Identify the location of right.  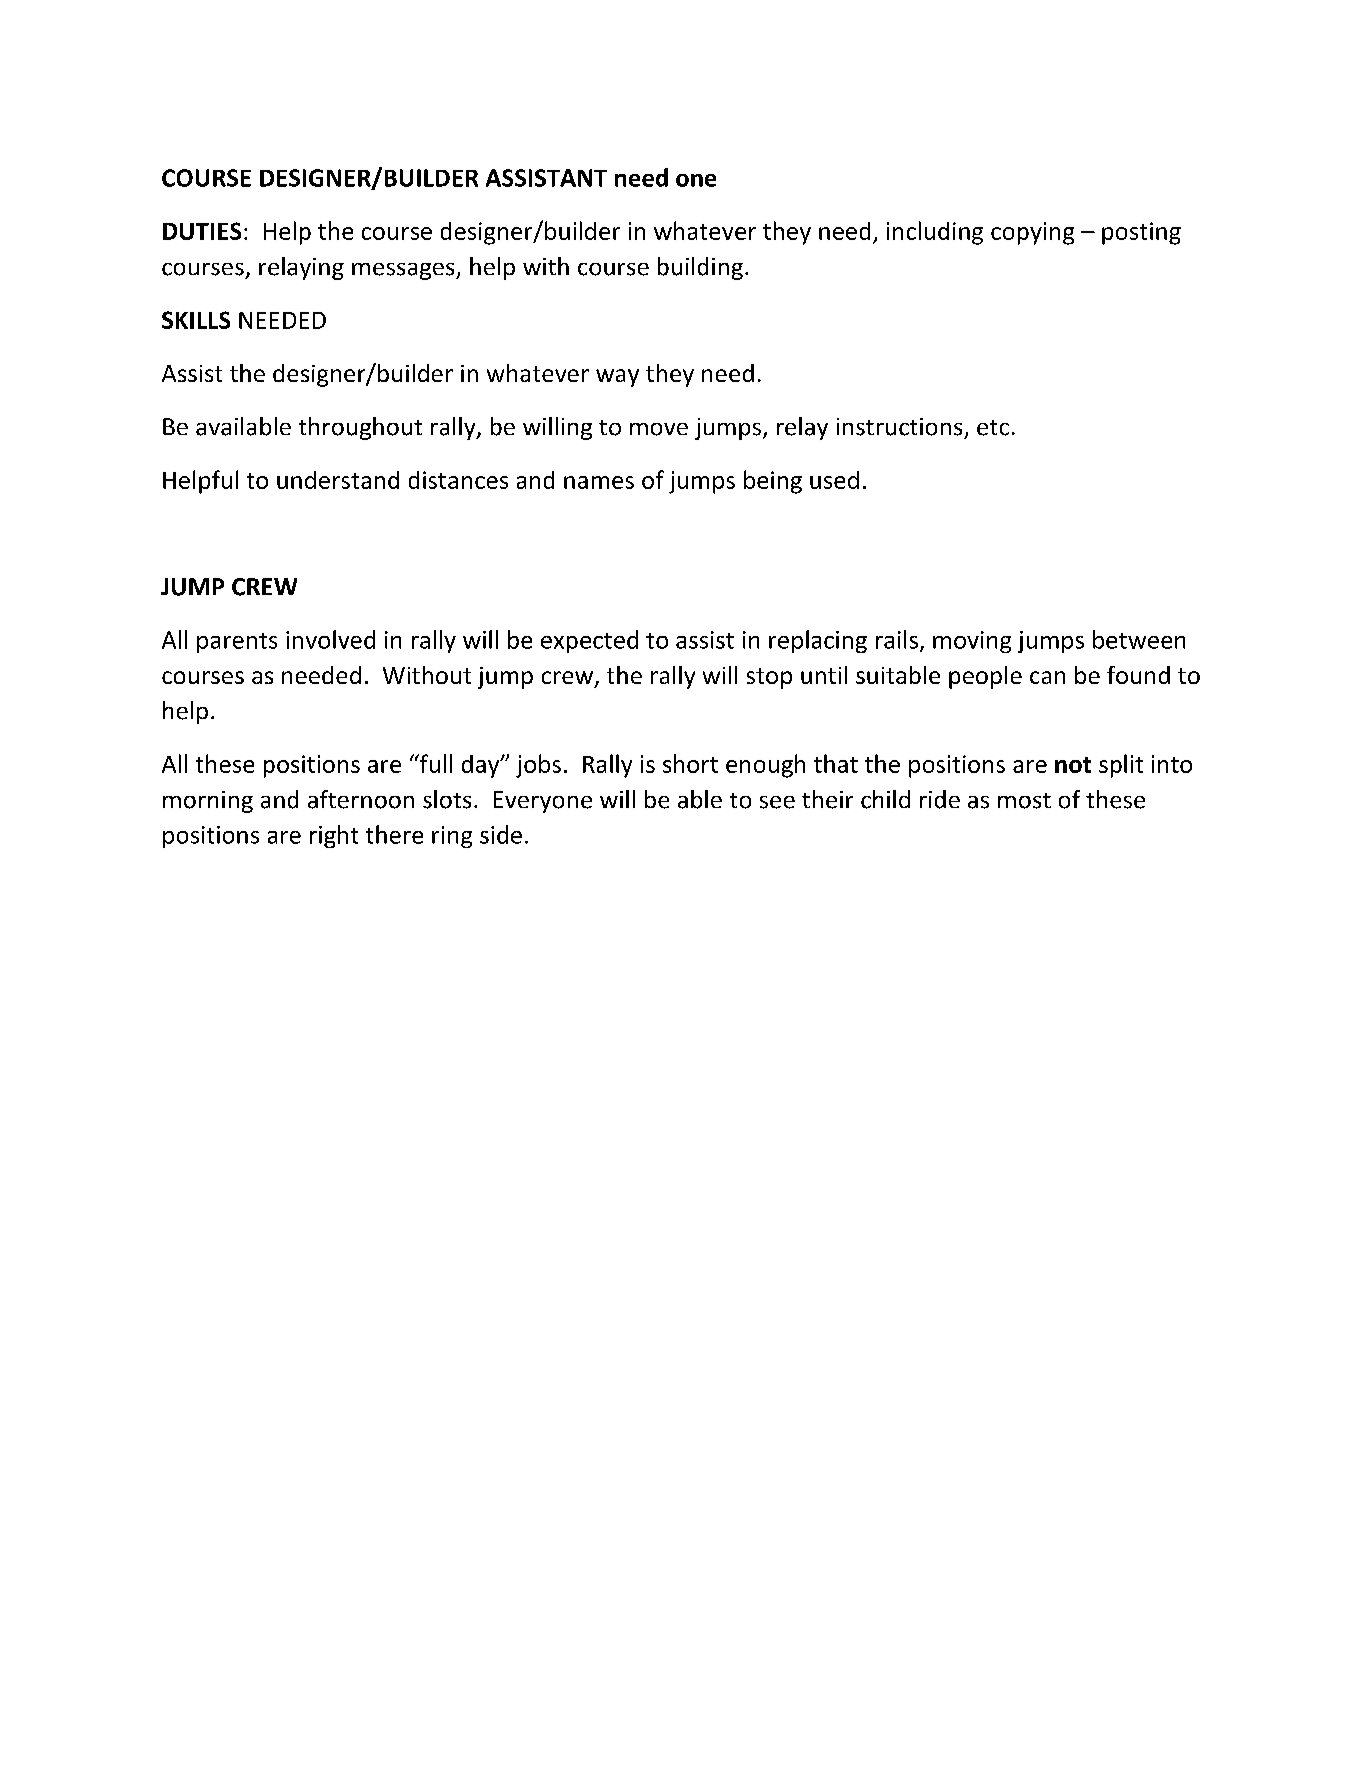
(334, 836).
